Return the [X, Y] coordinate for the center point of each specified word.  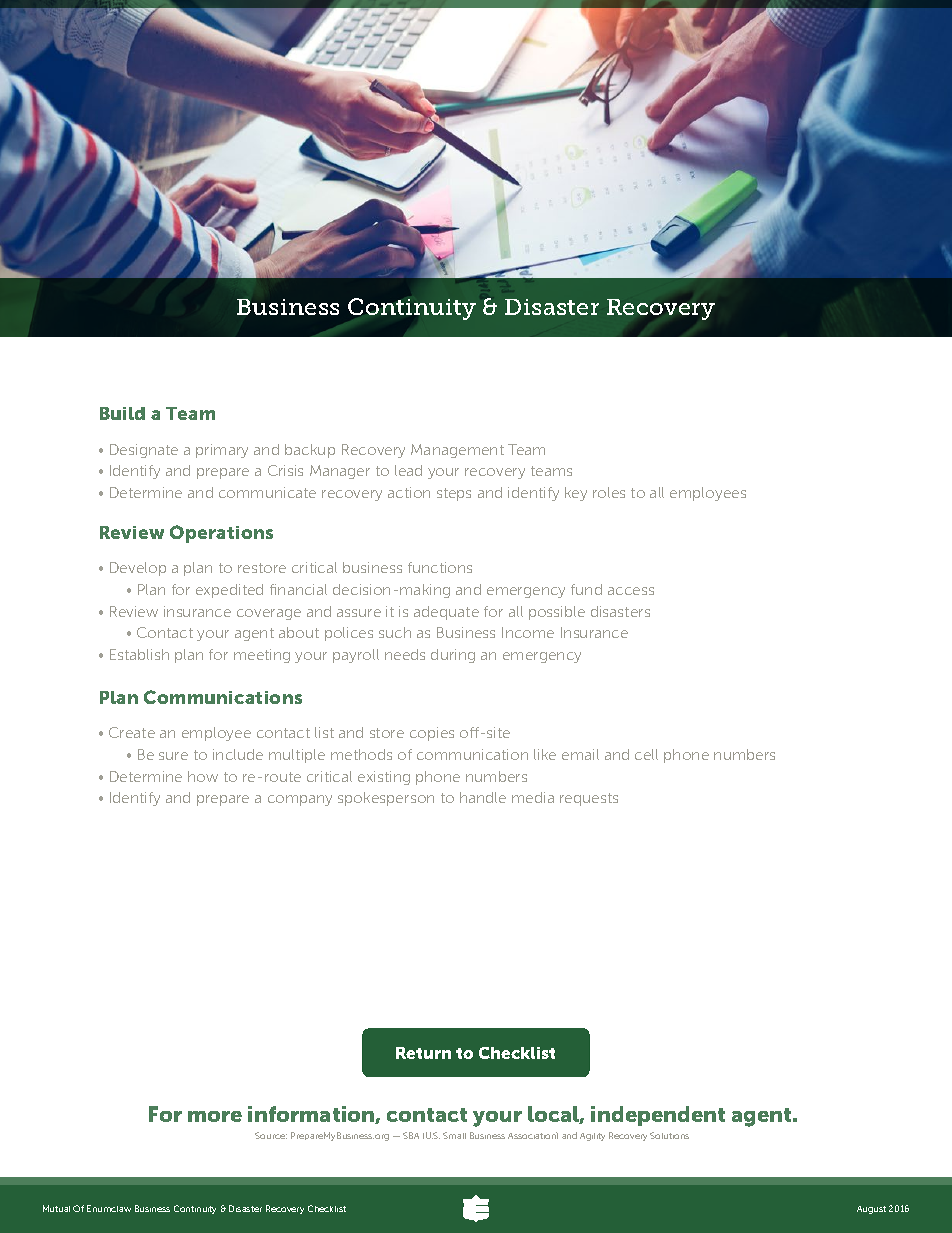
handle [483, 797]
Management [457, 451]
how [203, 776]
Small [454, 1135]
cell [646, 754]
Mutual [56, 1208]
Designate [144, 451]
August [871, 1210]
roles [609, 492]
